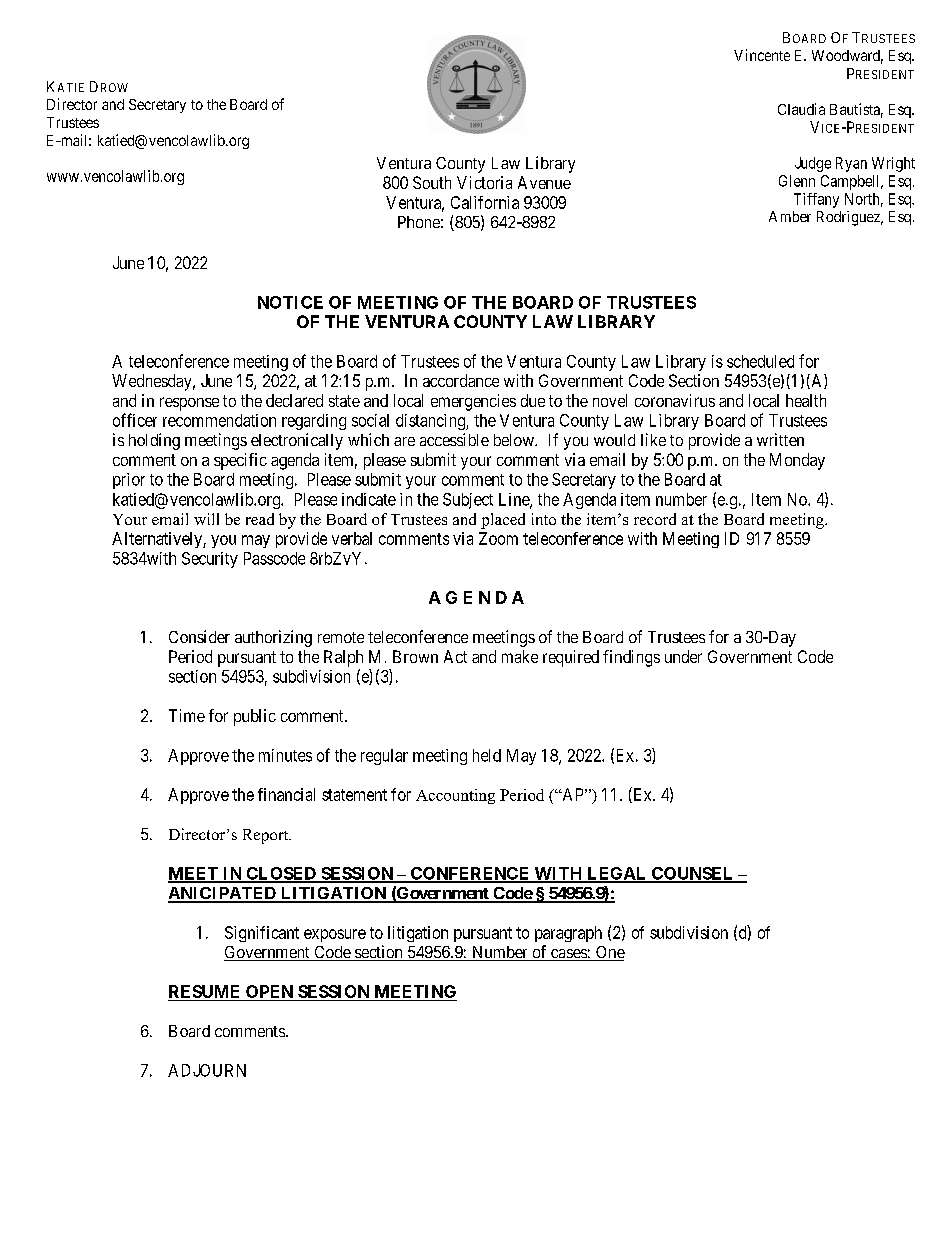  What do you see at coordinates (498, 538) in the screenshot?
I see `Zoom` at bounding box center [498, 538].
